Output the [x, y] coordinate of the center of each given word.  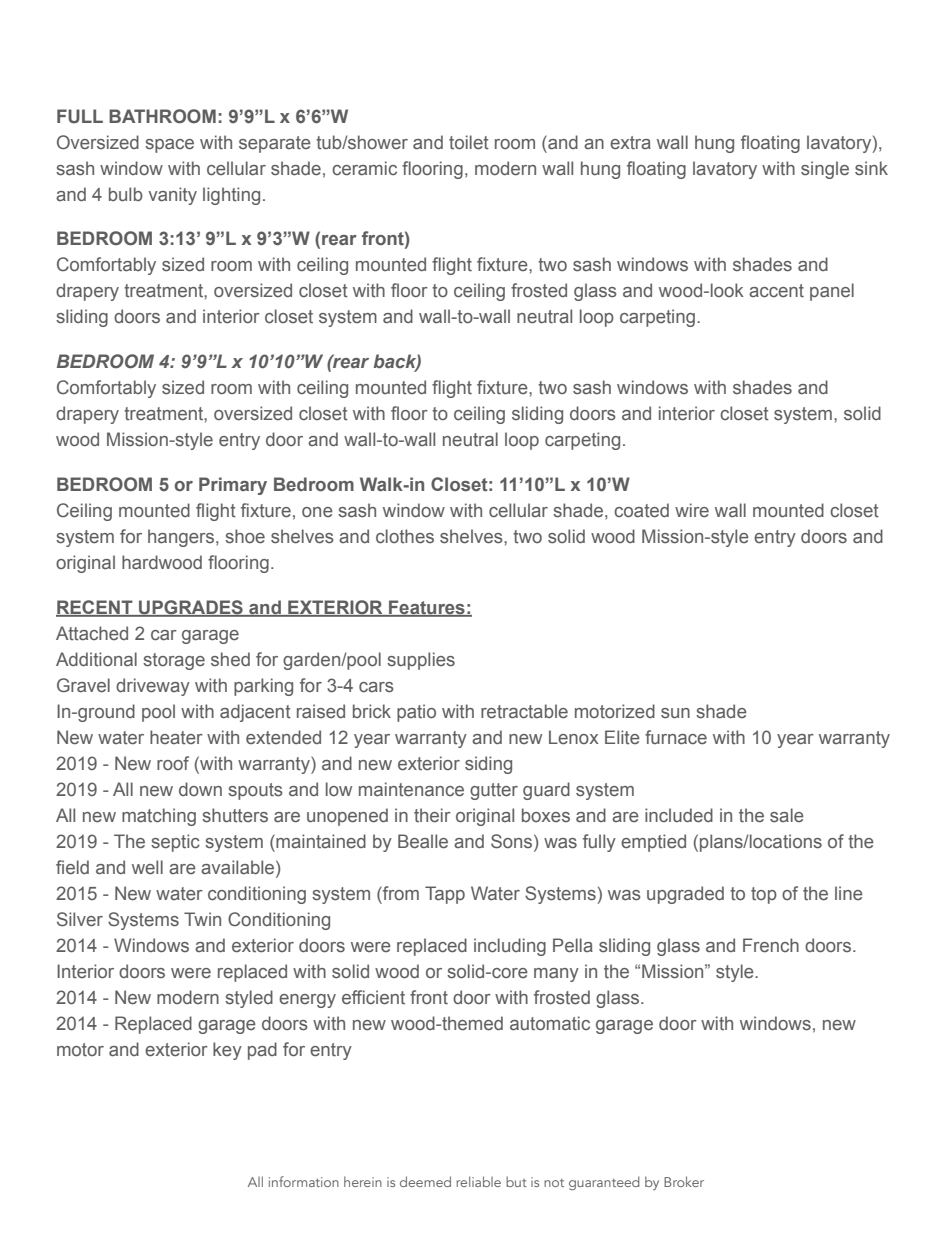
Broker [684, 1181]
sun [675, 713]
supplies [421, 661]
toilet [469, 142]
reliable [478, 1181]
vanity [172, 196]
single [825, 170]
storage [174, 661]
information [304, 1181]
